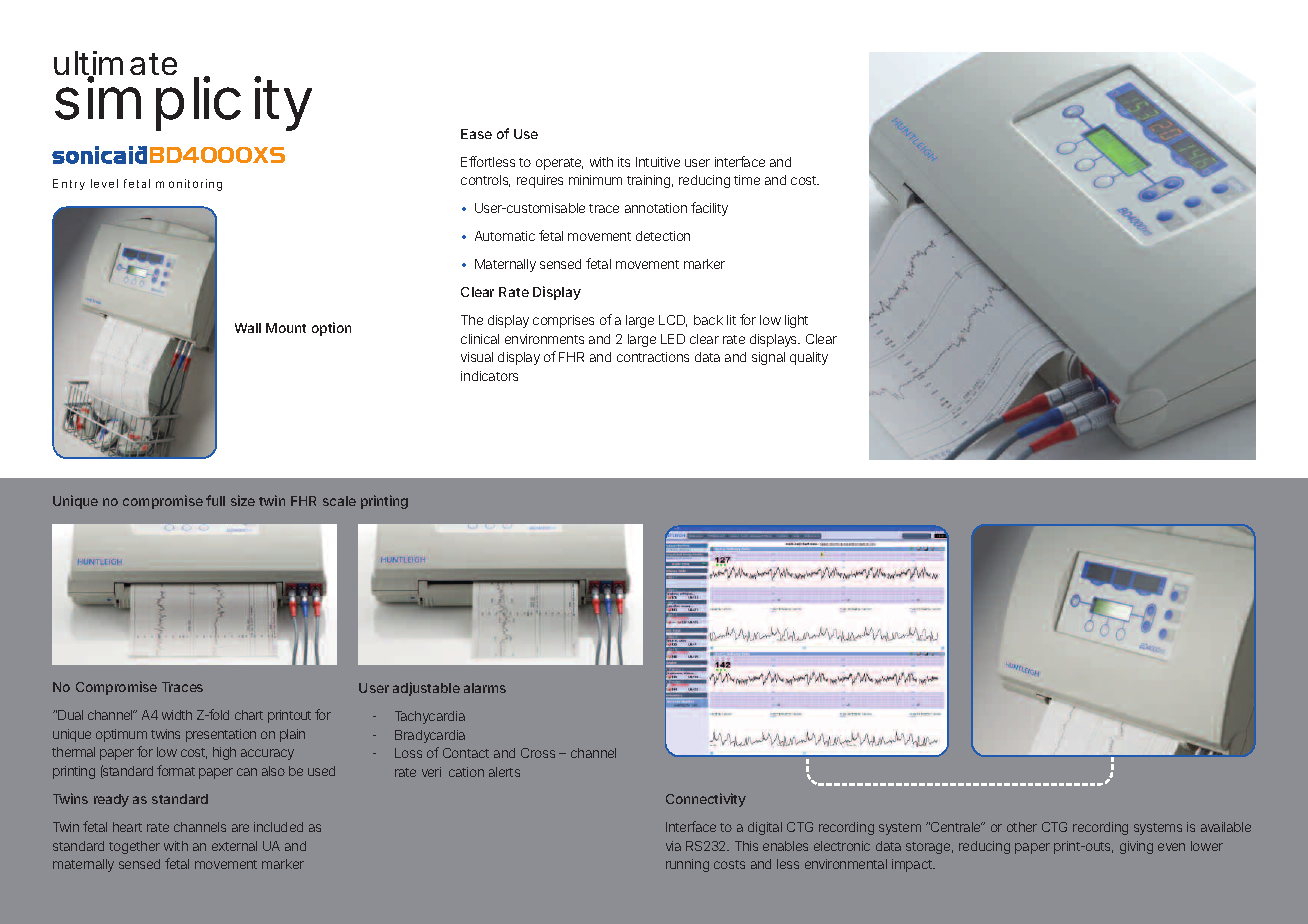 The width and height of the document is (1308, 924). What do you see at coordinates (747, 180) in the document?
I see `time` at bounding box center [747, 180].
